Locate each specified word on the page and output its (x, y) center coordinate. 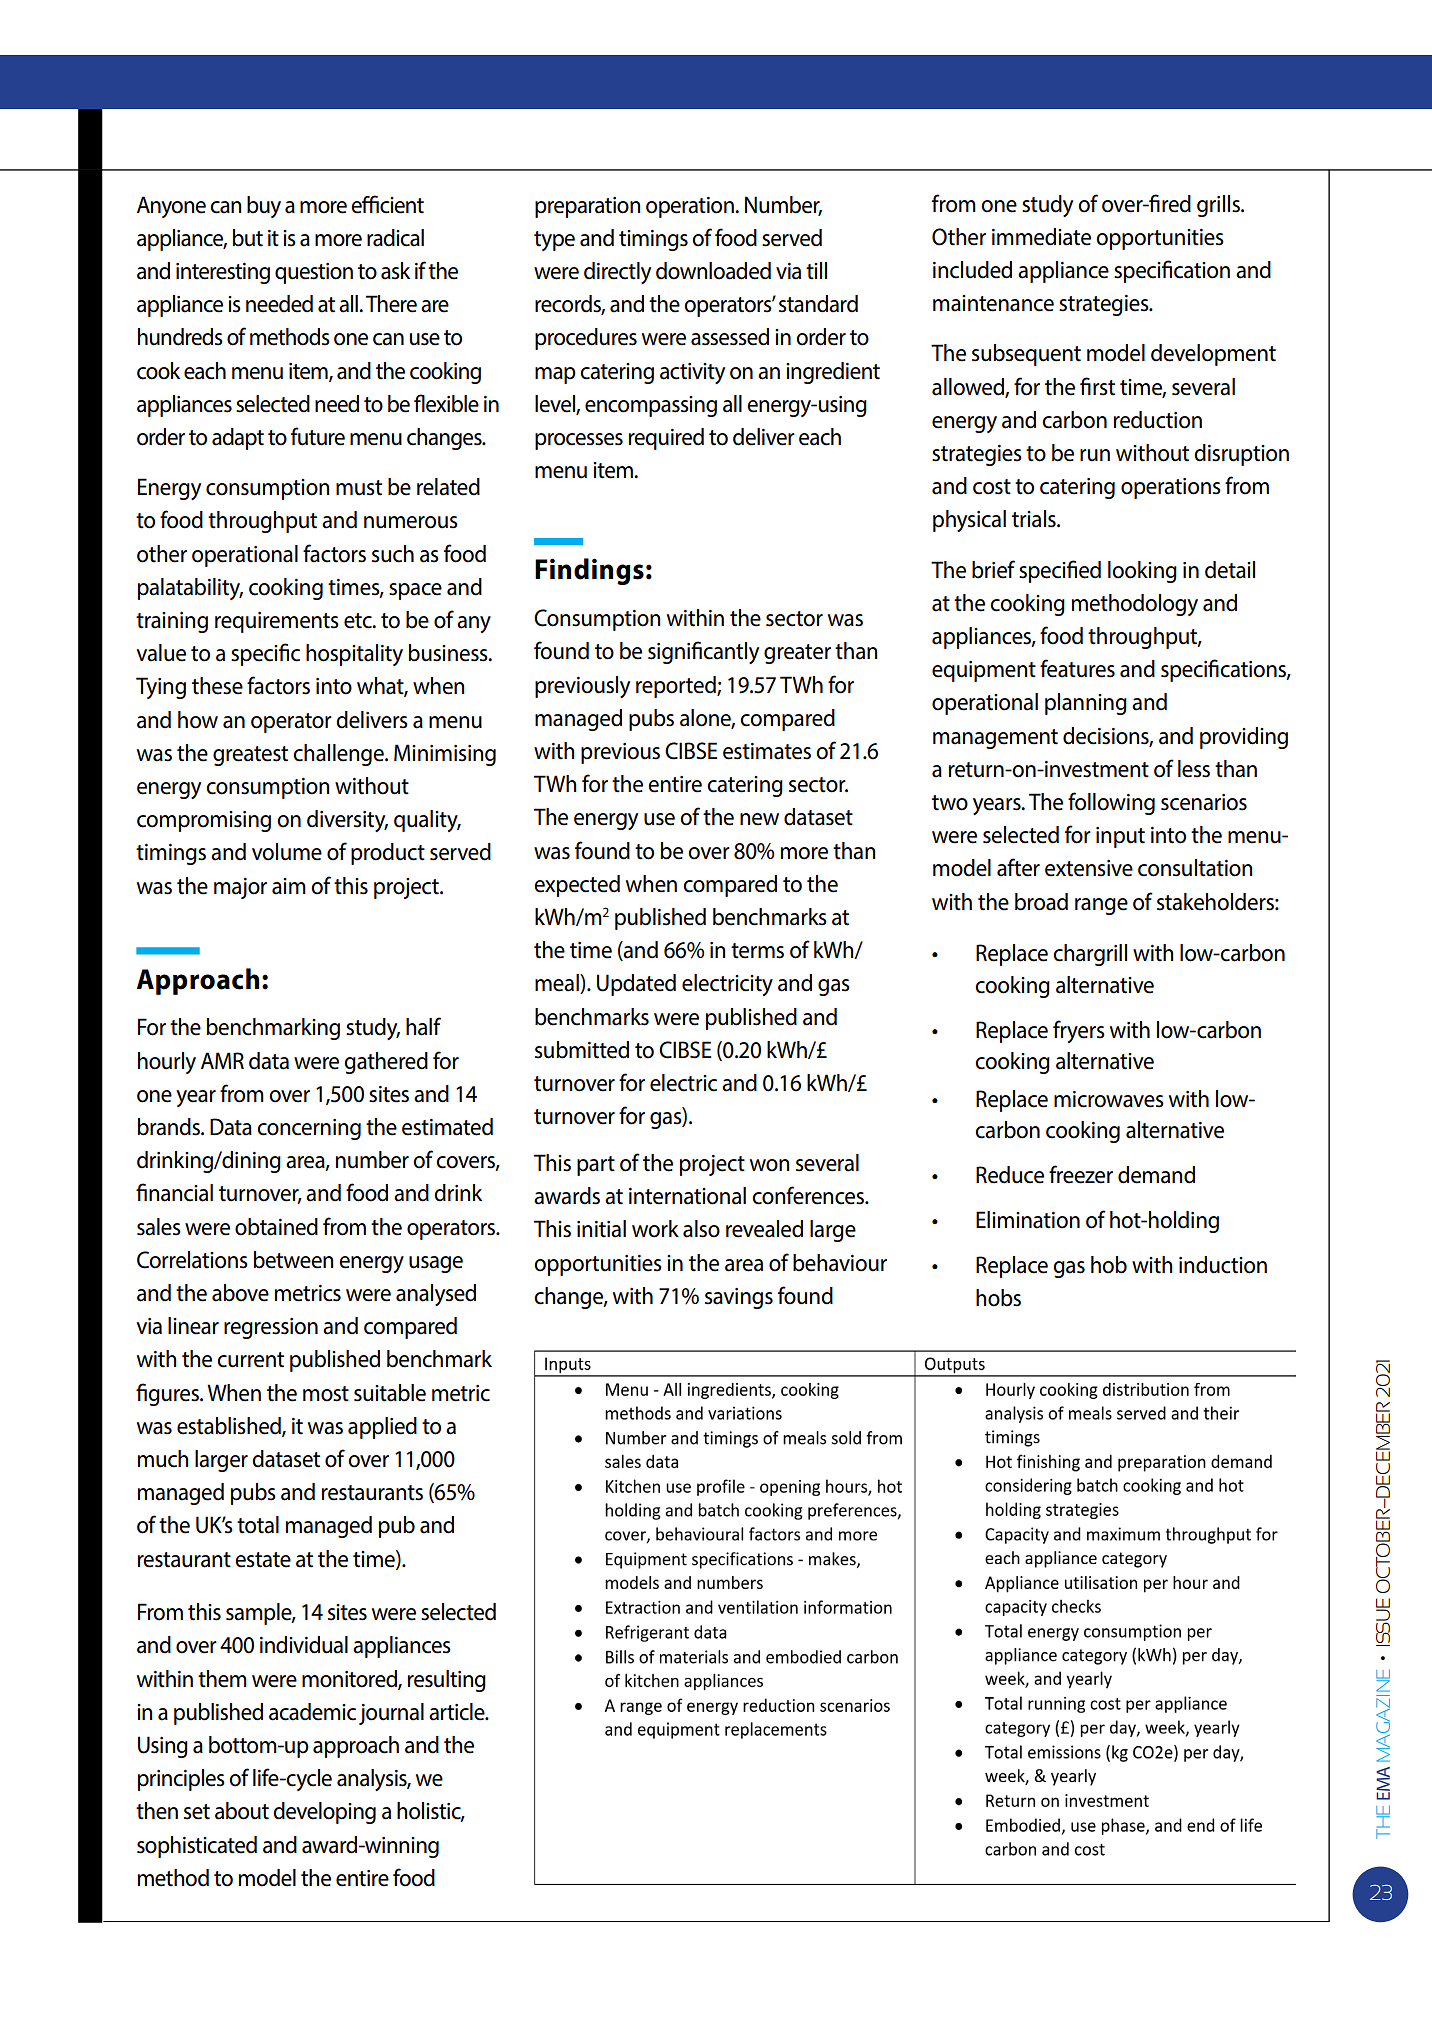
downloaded (713, 271)
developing (324, 1813)
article (458, 1712)
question (314, 273)
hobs (998, 1298)
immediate (1041, 237)
